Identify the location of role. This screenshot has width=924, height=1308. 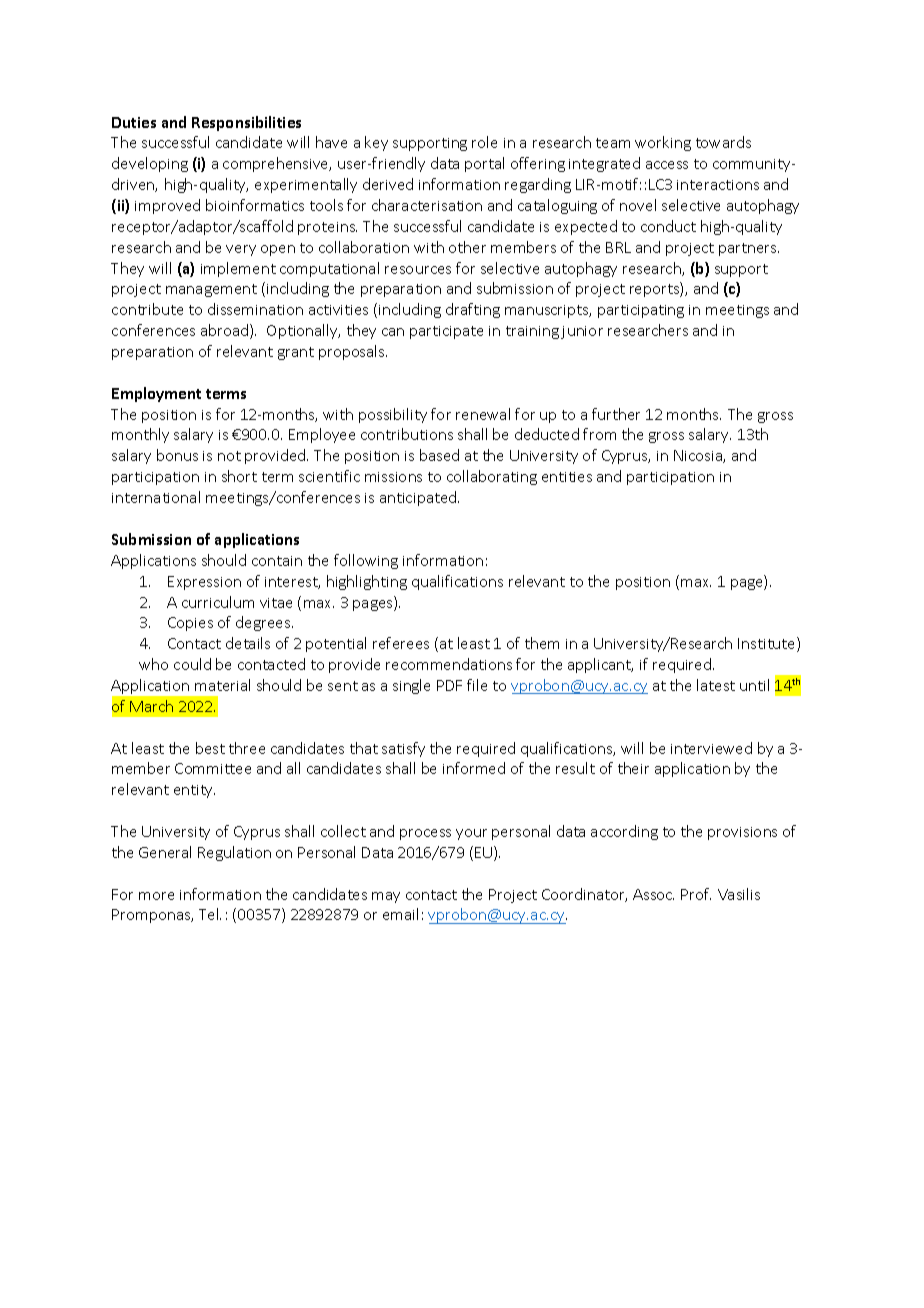
(484, 142).
